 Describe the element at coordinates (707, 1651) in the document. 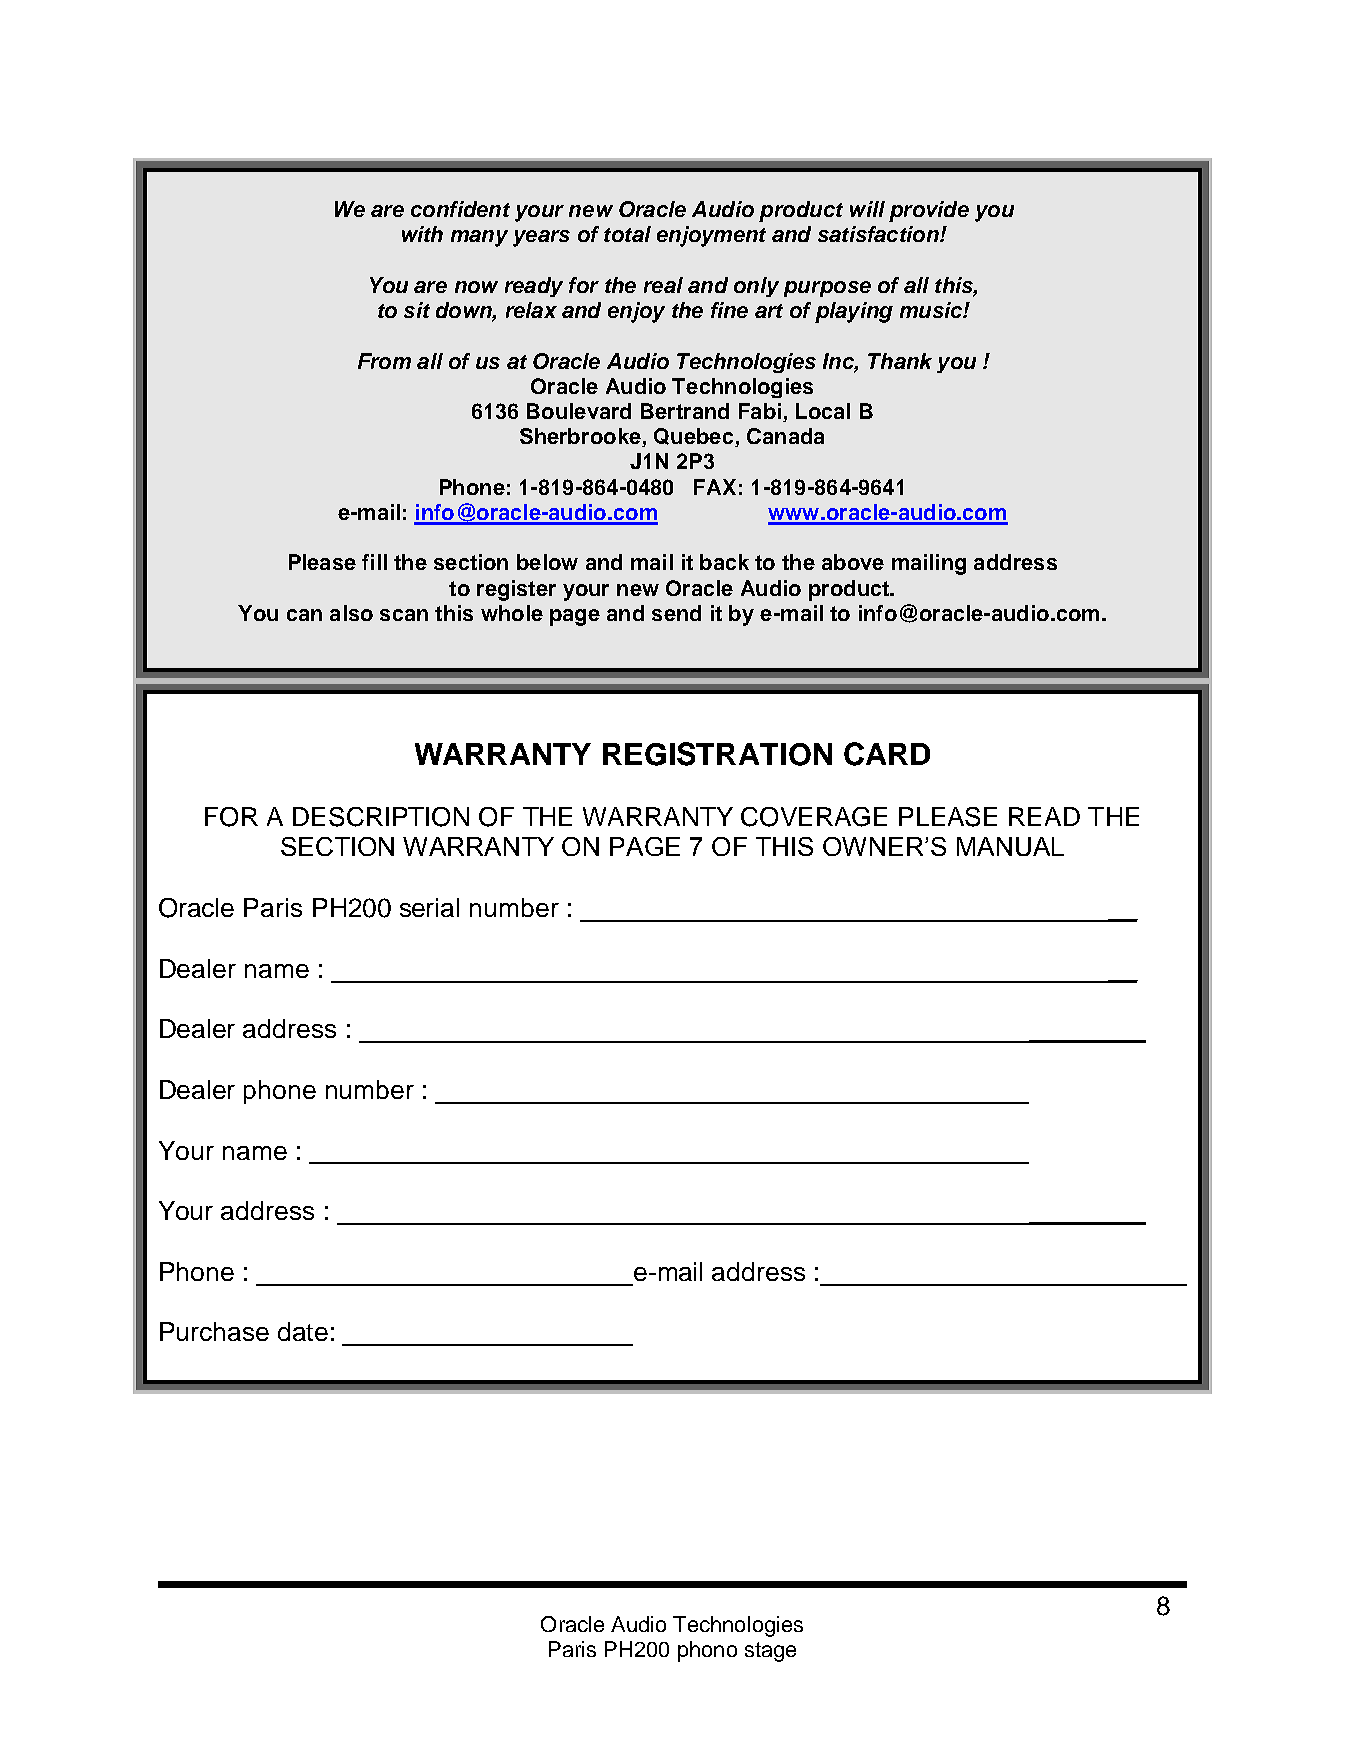

I see `phono` at that location.
